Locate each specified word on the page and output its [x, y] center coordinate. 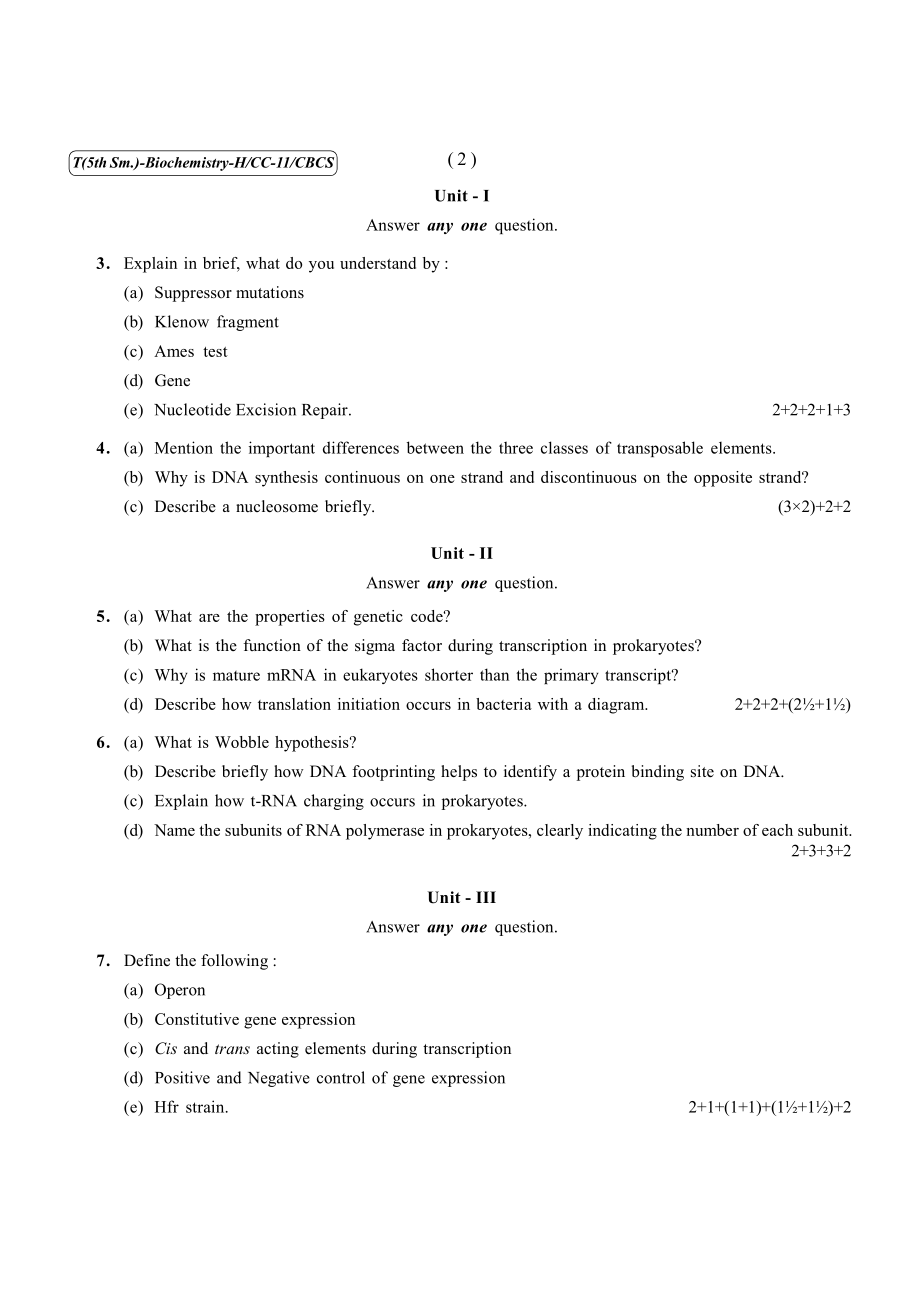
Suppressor [193, 294]
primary [571, 676]
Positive [182, 1077]
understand [378, 263]
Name [174, 830]
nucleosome [277, 506]
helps [459, 773]
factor [422, 645]
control [341, 1077]
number [712, 830]
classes [564, 447]
